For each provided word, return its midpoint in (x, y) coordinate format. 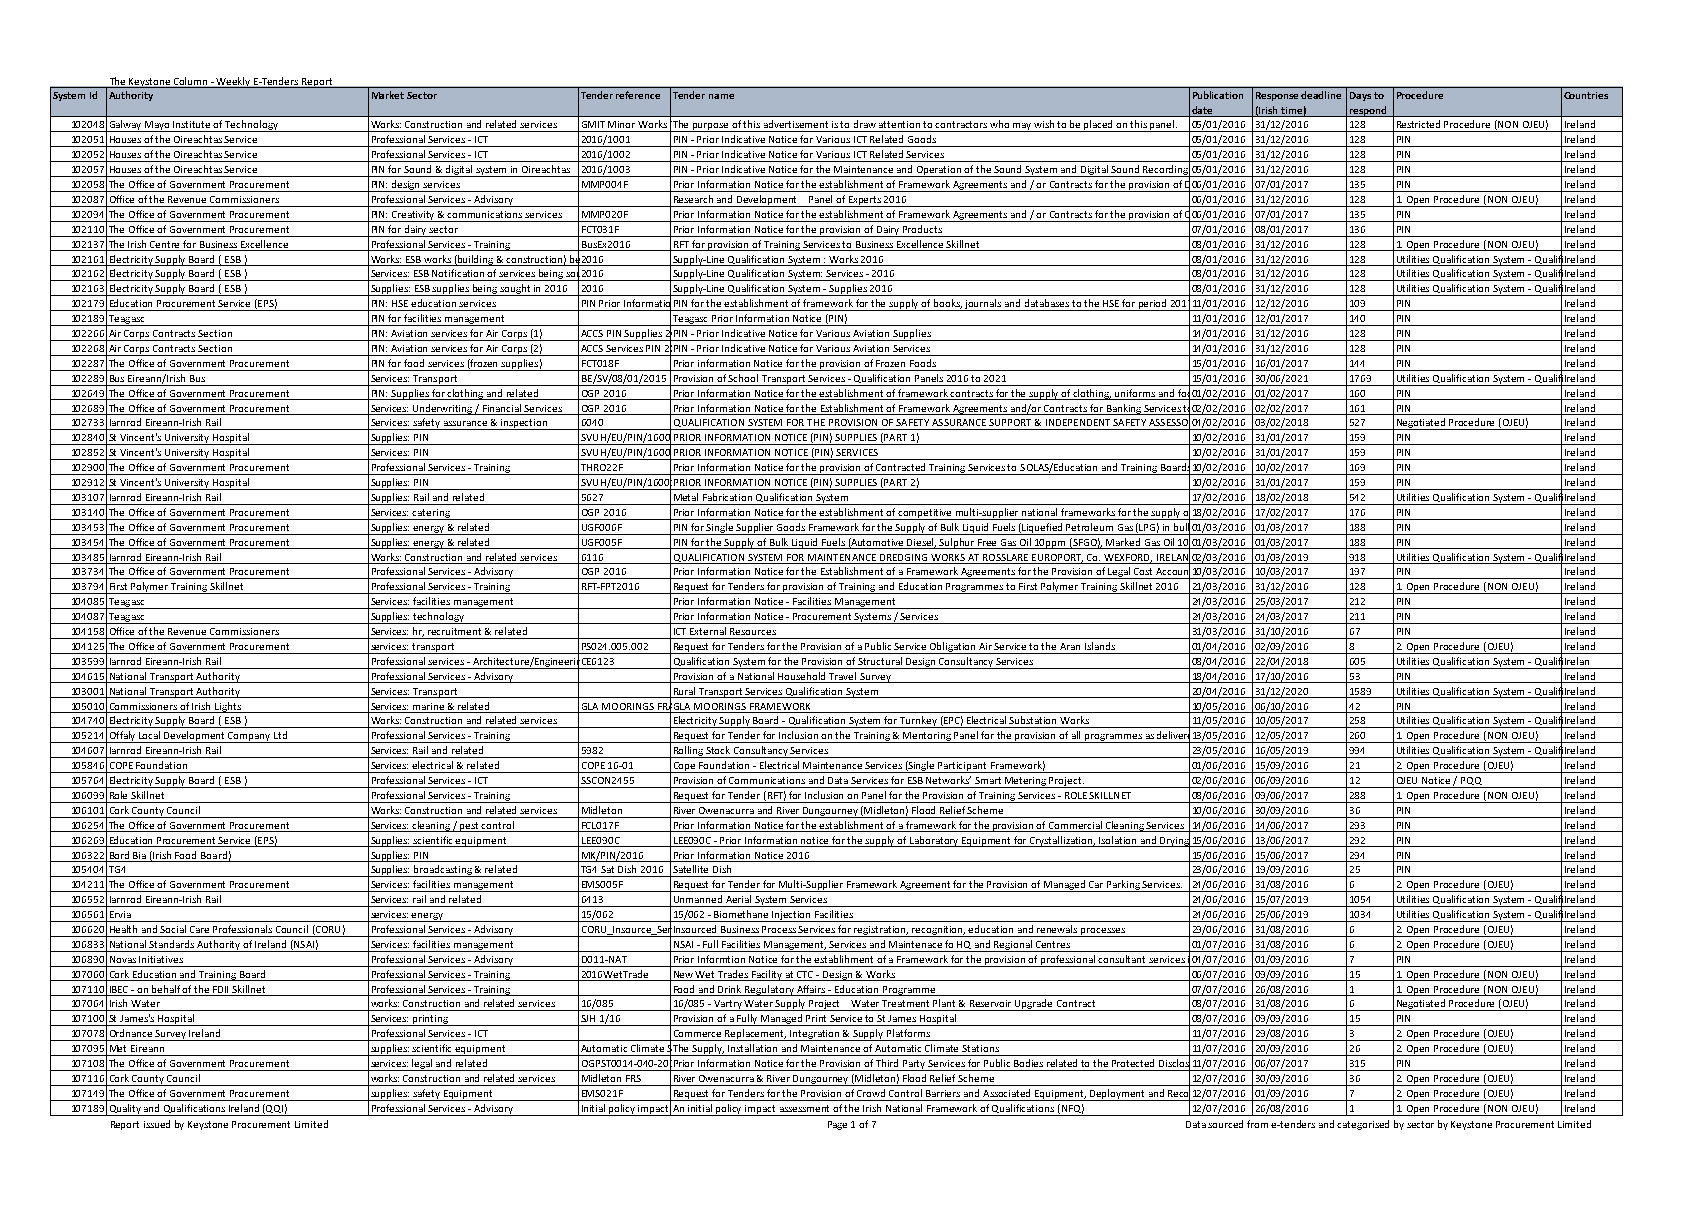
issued (157, 1124)
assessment (804, 1108)
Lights (228, 707)
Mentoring (928, 737)
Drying (1175, 841)
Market (388, 95)
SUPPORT (1010, 422)
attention (899, 124)
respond (1368, 111)
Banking (1124, 409)
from (1259, 1124)
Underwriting (443, 409)
